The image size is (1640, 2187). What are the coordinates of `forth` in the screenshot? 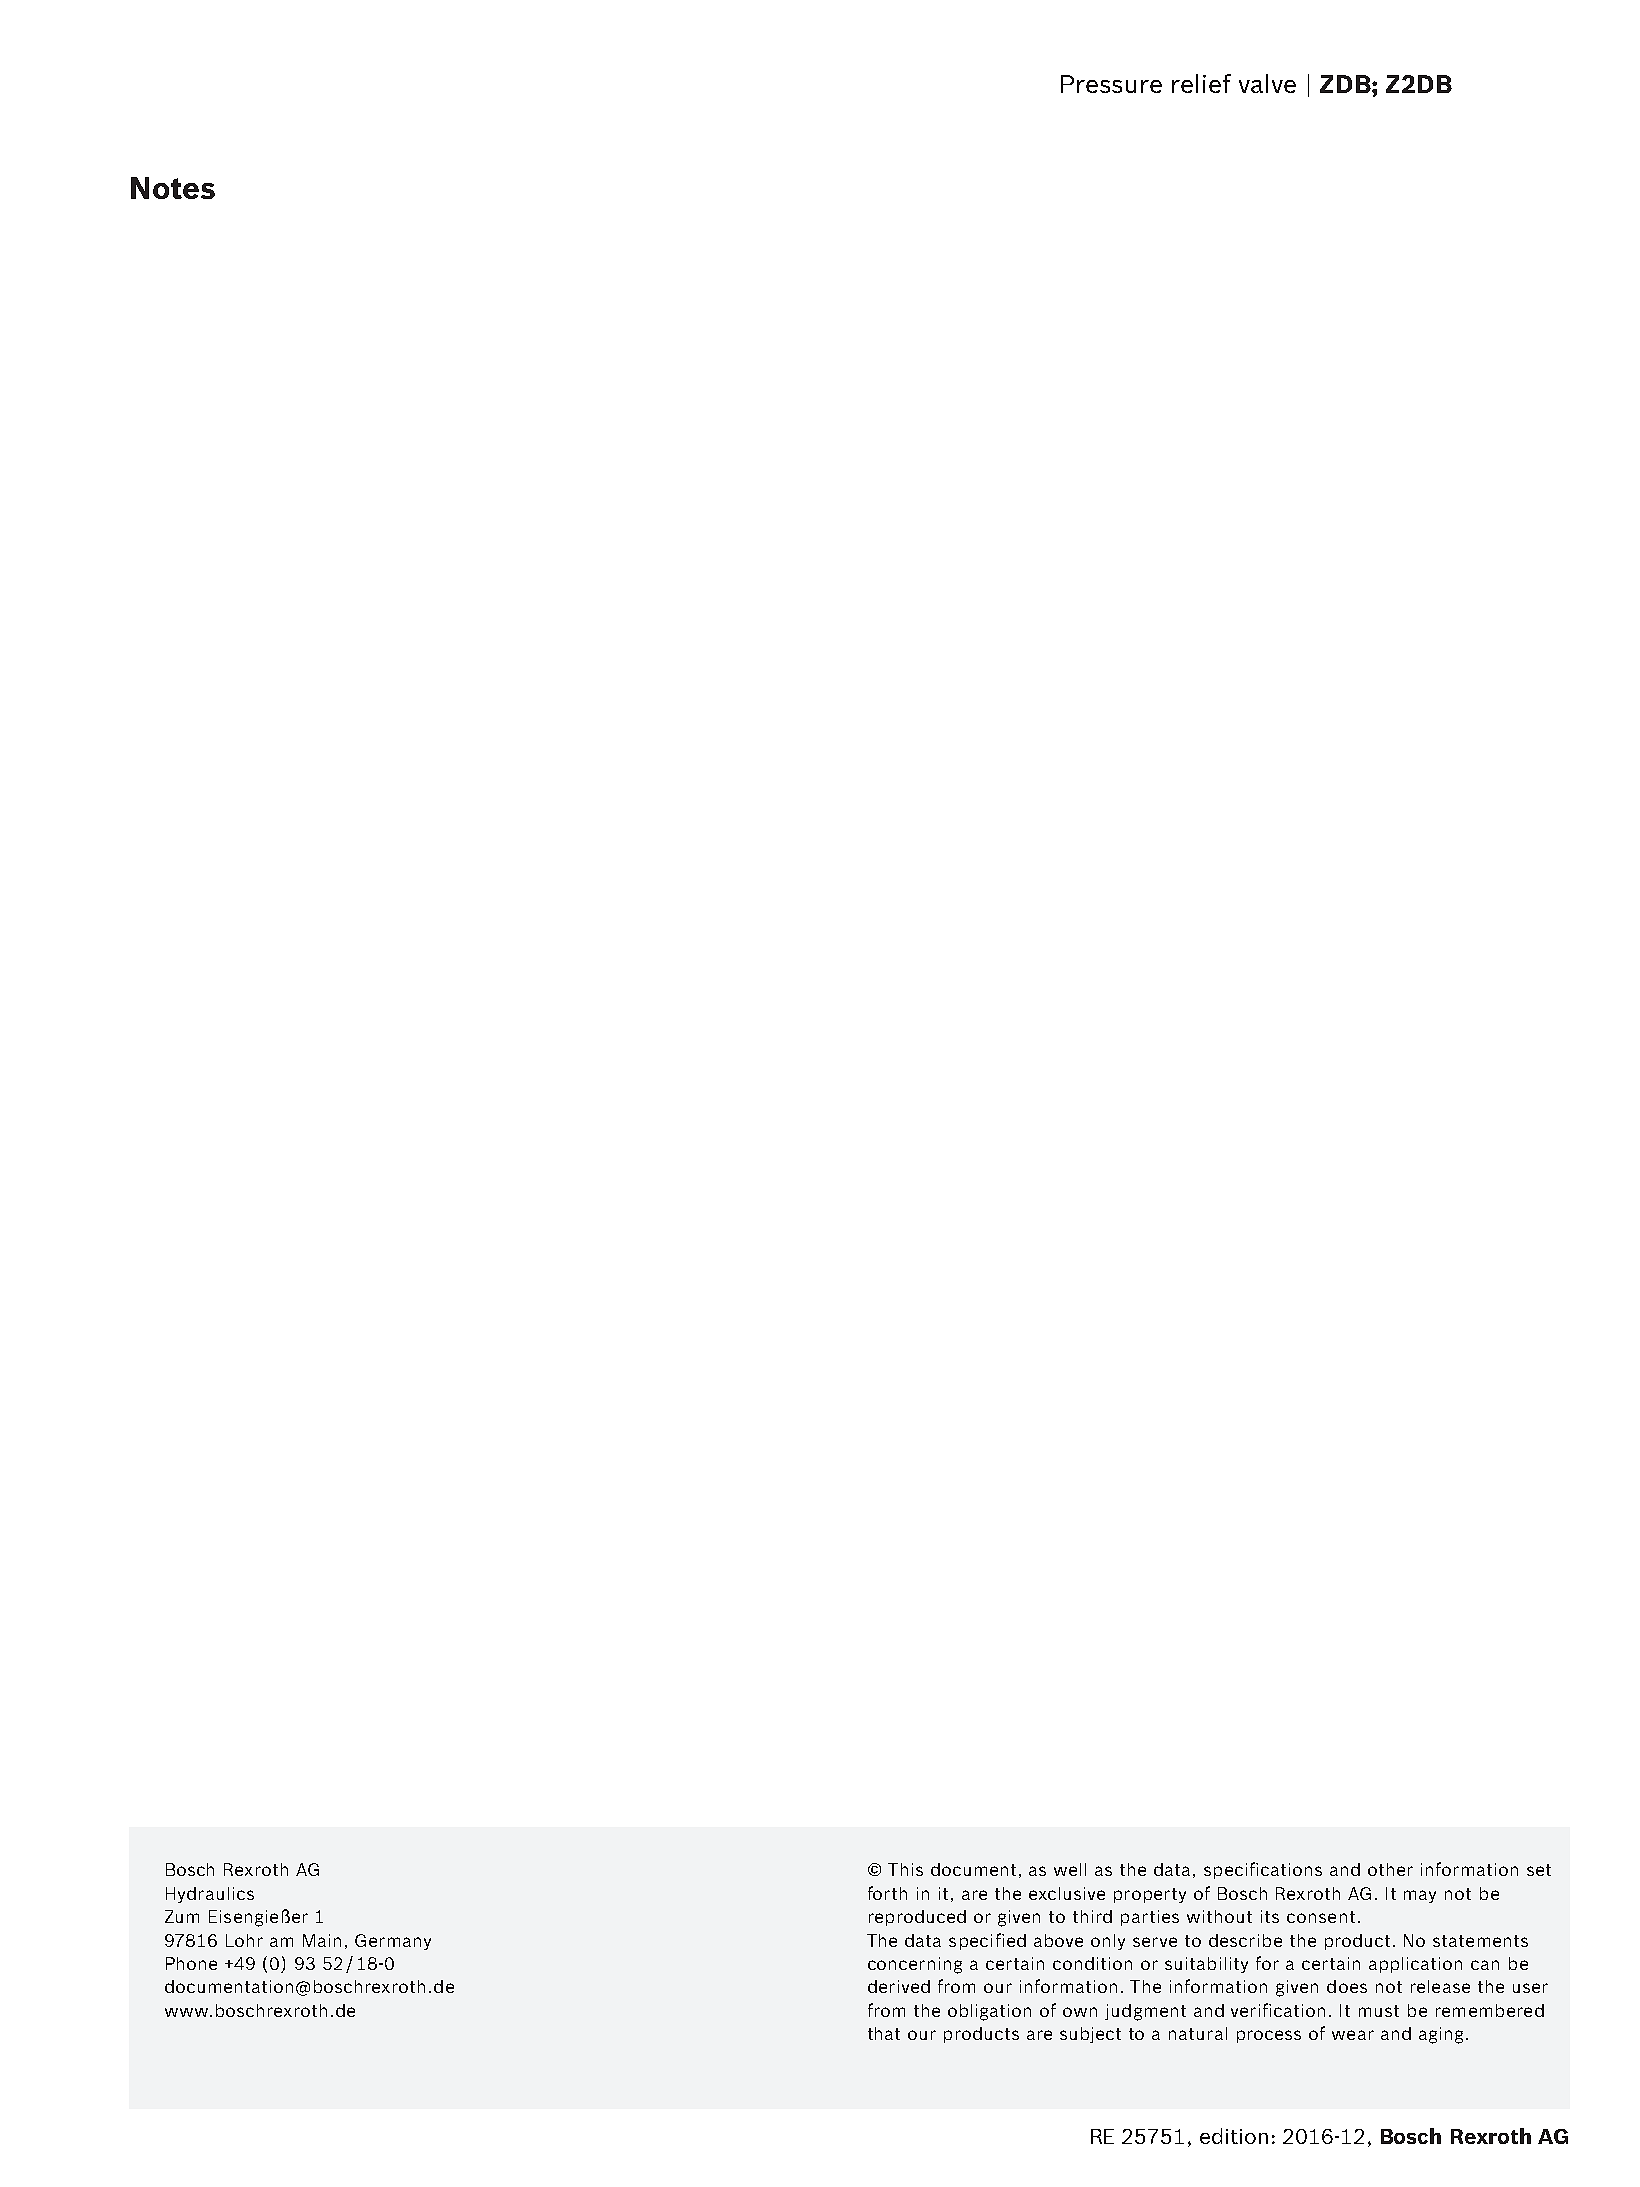 It's located at (887, 1893).
